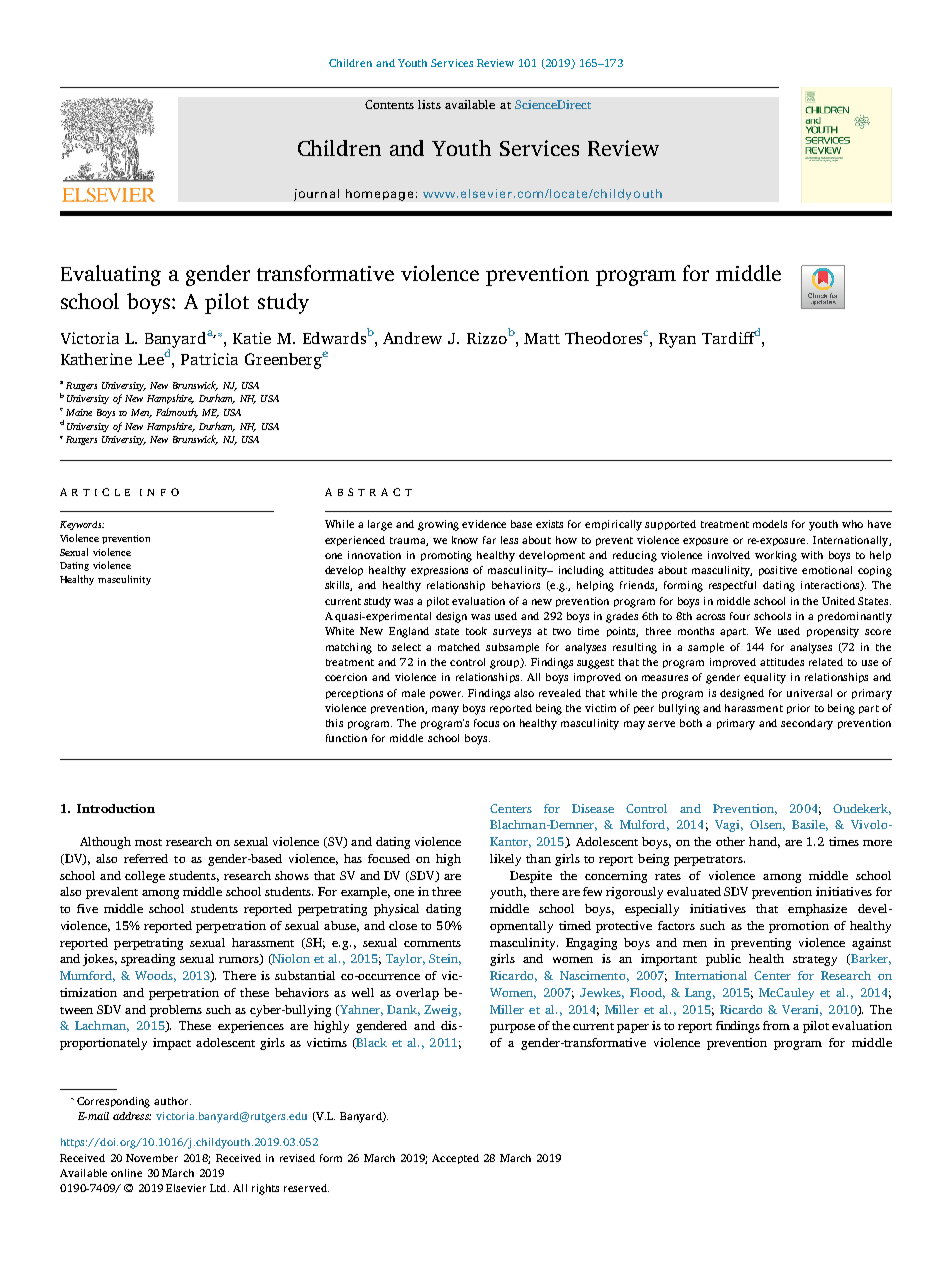  What do you see at coordinates (484, 524) in the screenshot?
I see `evidence` at bounding box center [484, 524].
